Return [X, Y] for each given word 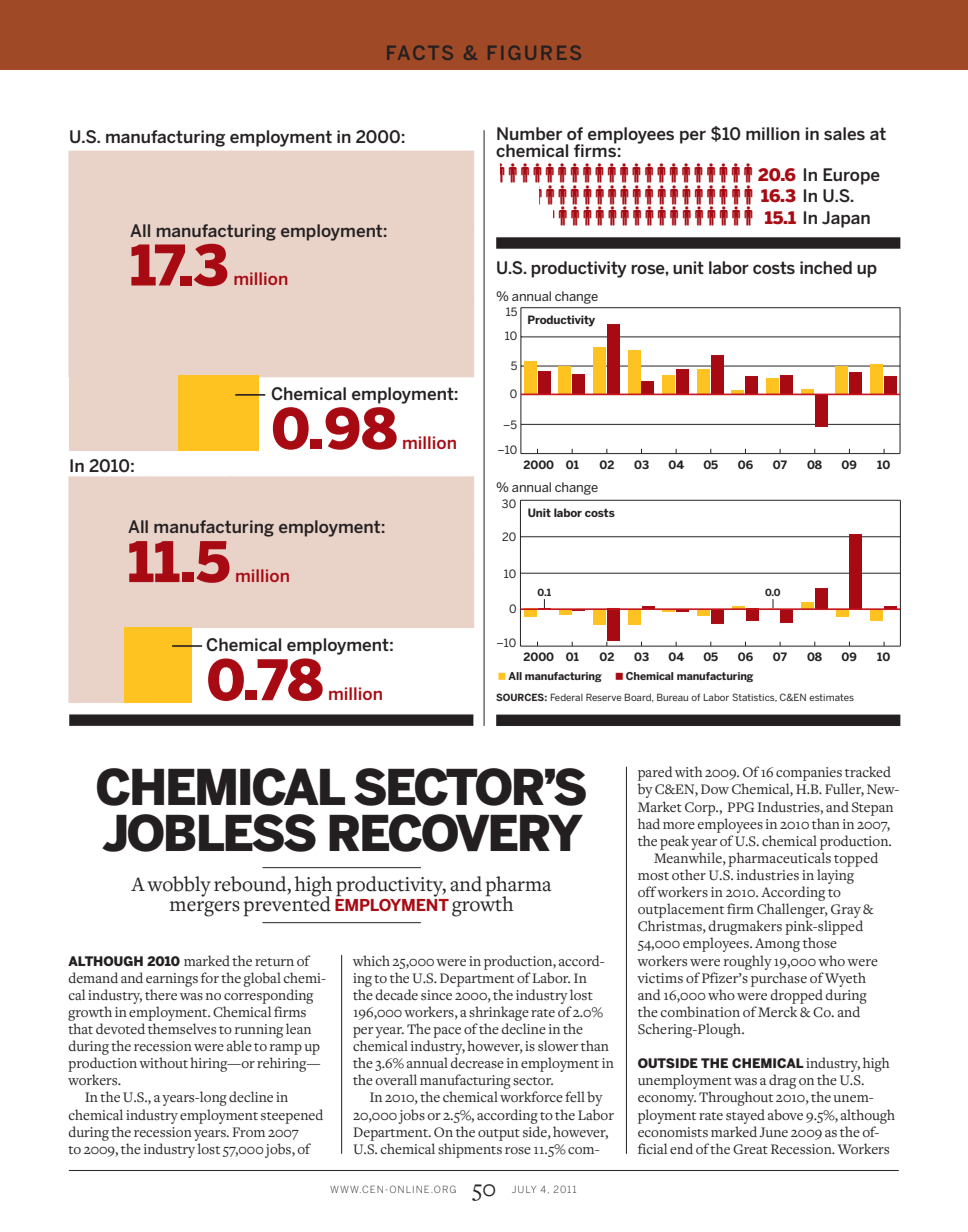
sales [844, 133]
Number [529, 133]
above [785, 1114]
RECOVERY [456, 833]
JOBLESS [209, 833]
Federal [566, 697]
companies [809, 774]
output [499, 1135]
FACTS [420, 53]
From [248, 1132]
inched [826, 267]
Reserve [604, 697]
